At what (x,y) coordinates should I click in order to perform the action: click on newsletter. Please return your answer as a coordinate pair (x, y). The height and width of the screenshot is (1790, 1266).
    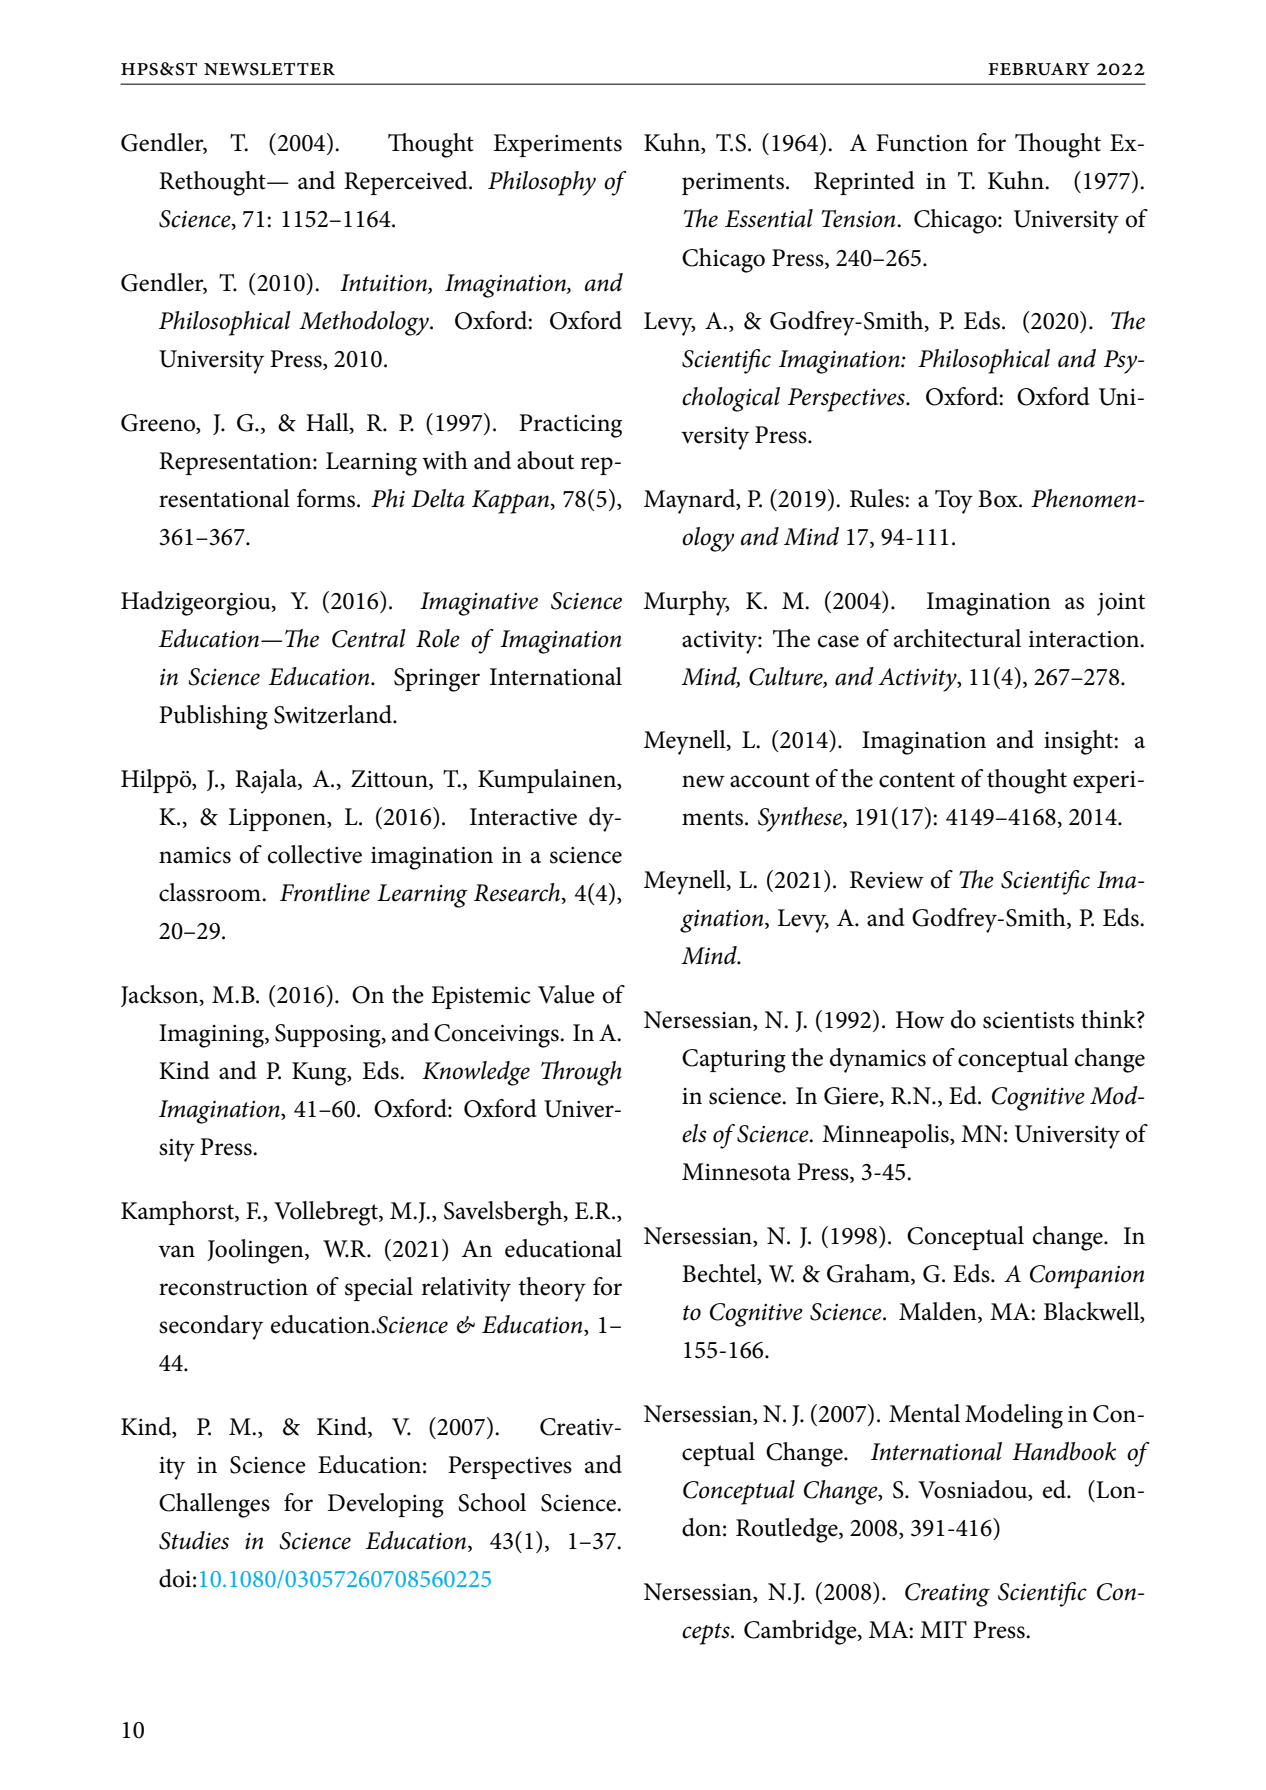
    Looking at the image, I should click on (269, 69).
